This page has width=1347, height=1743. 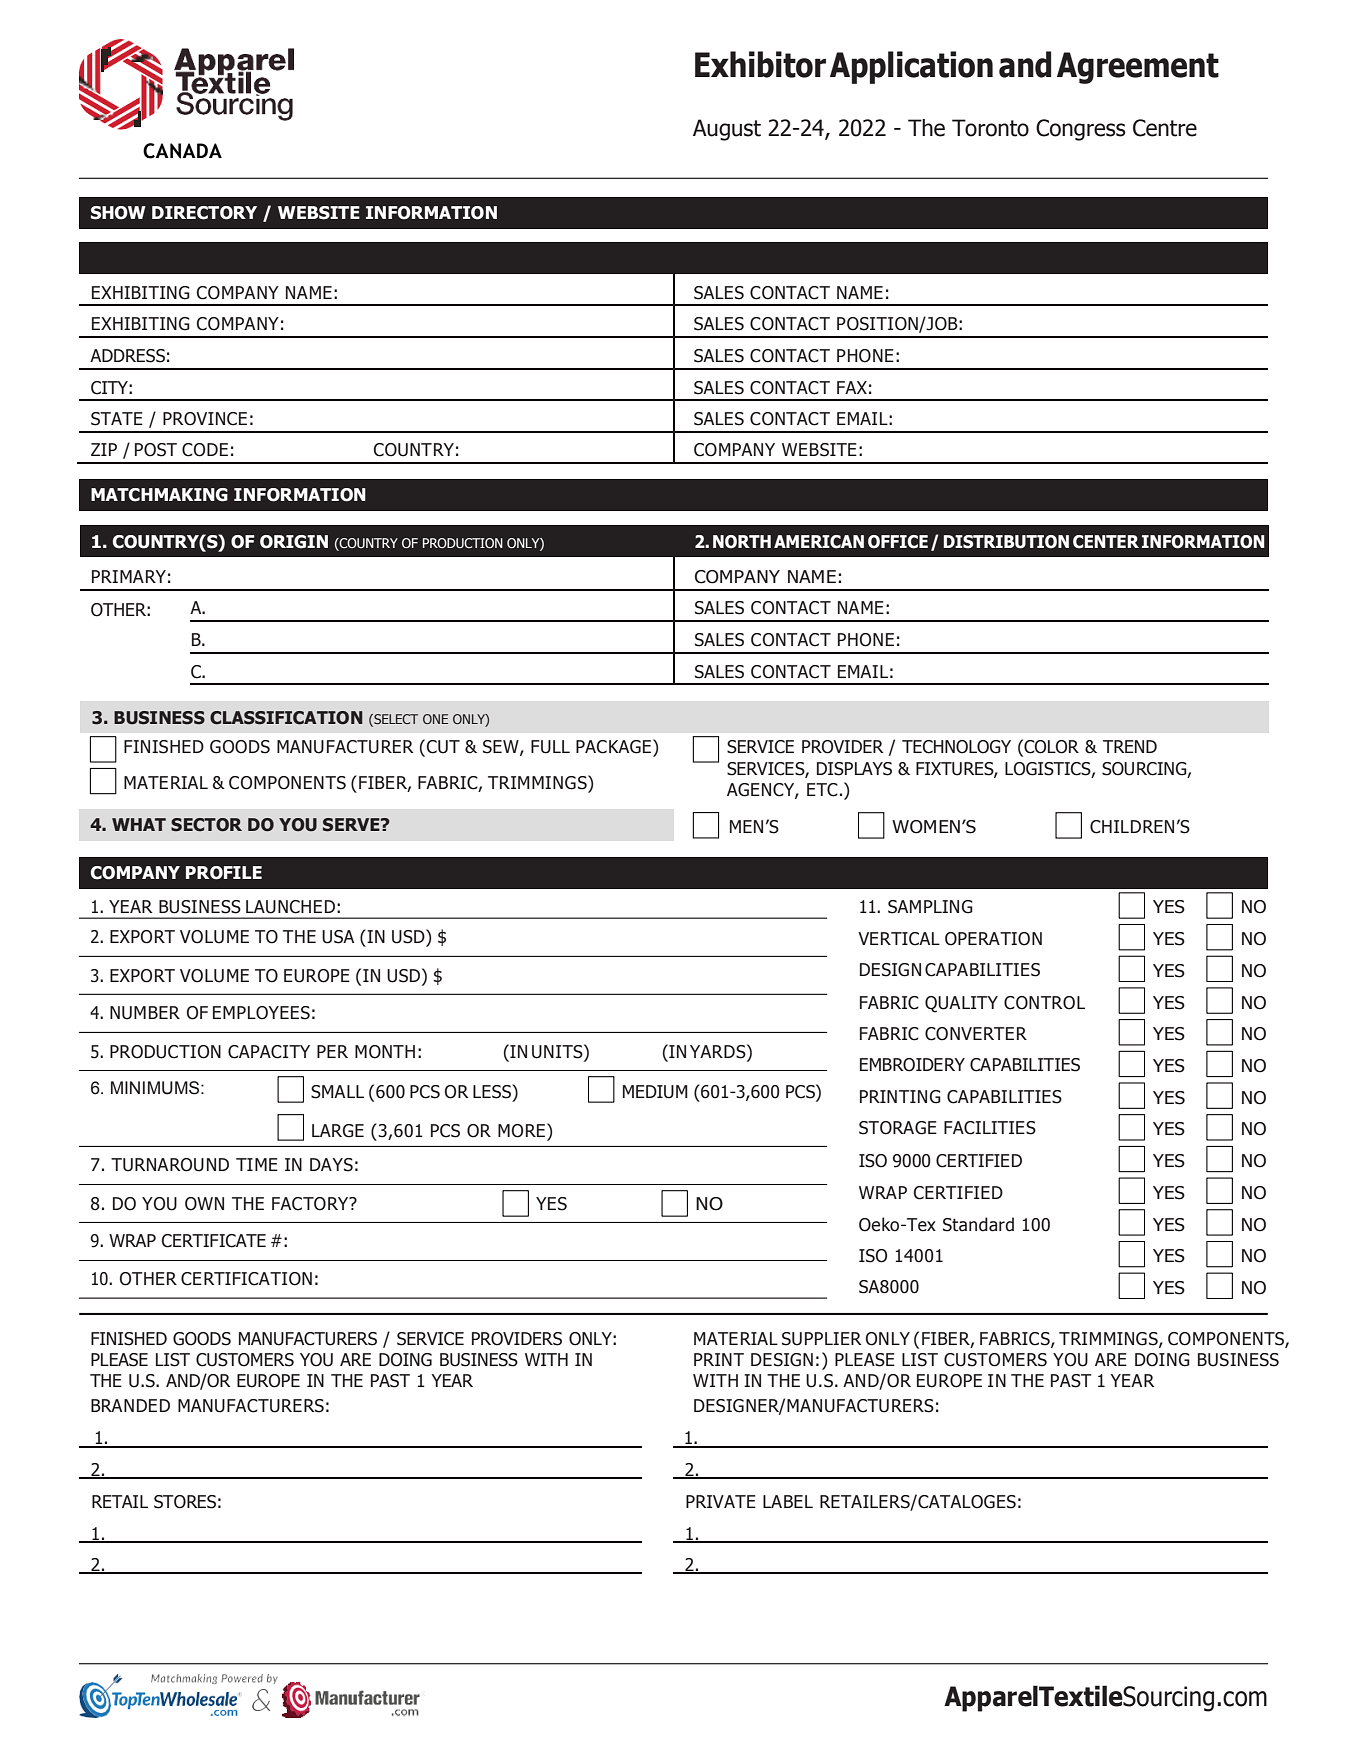 I want to click on August, so click(x=727, y=130).
